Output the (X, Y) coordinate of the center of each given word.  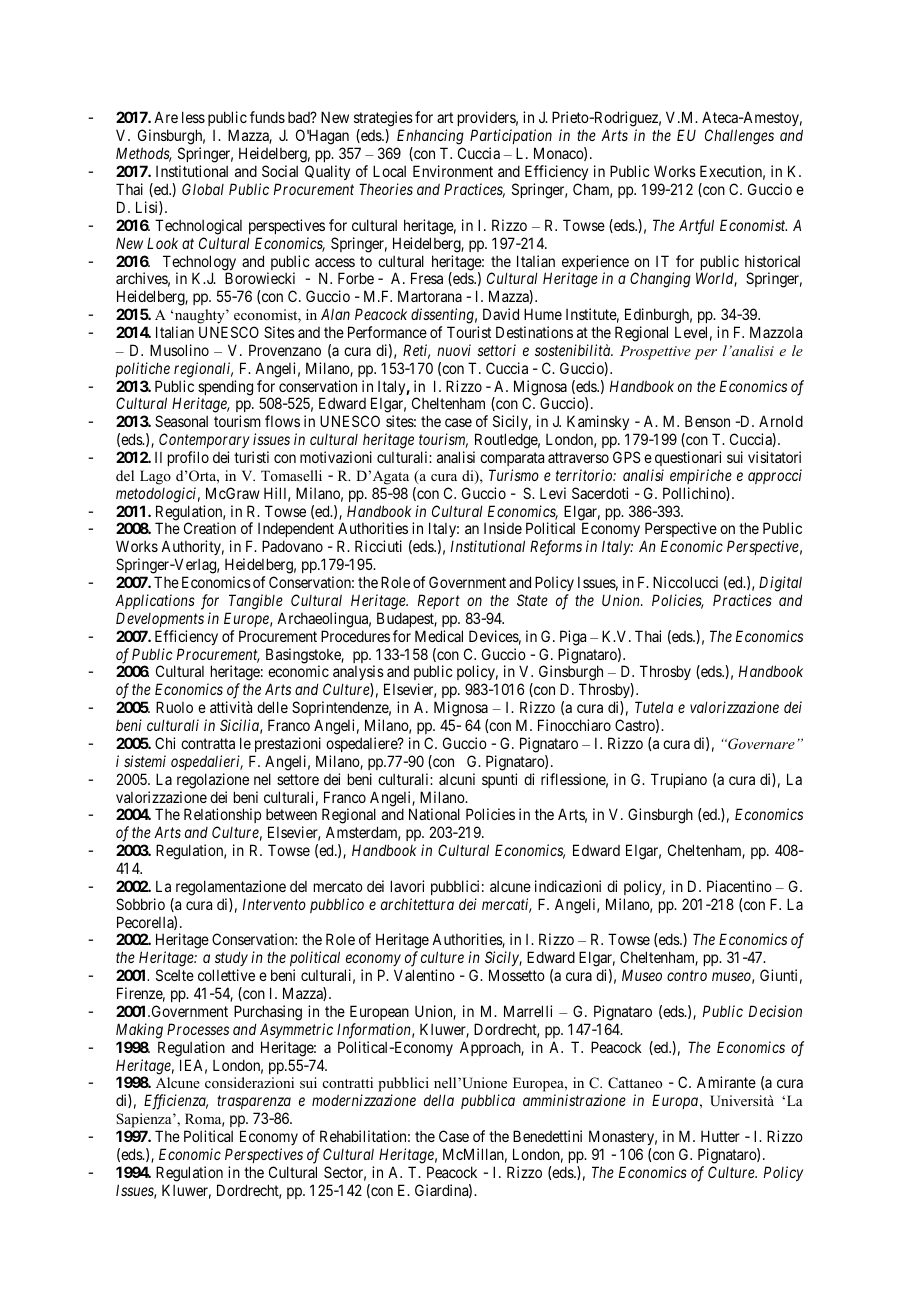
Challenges (739, 137)
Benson (707, 421)
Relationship (222, 817)
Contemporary (204, 440)
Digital (780, 584)
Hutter (720, 1136)
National (434, 814)
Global (203, 189)
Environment (453, 171)
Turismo (514, 475)
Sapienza (145, 1120)
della (439, 1100)
